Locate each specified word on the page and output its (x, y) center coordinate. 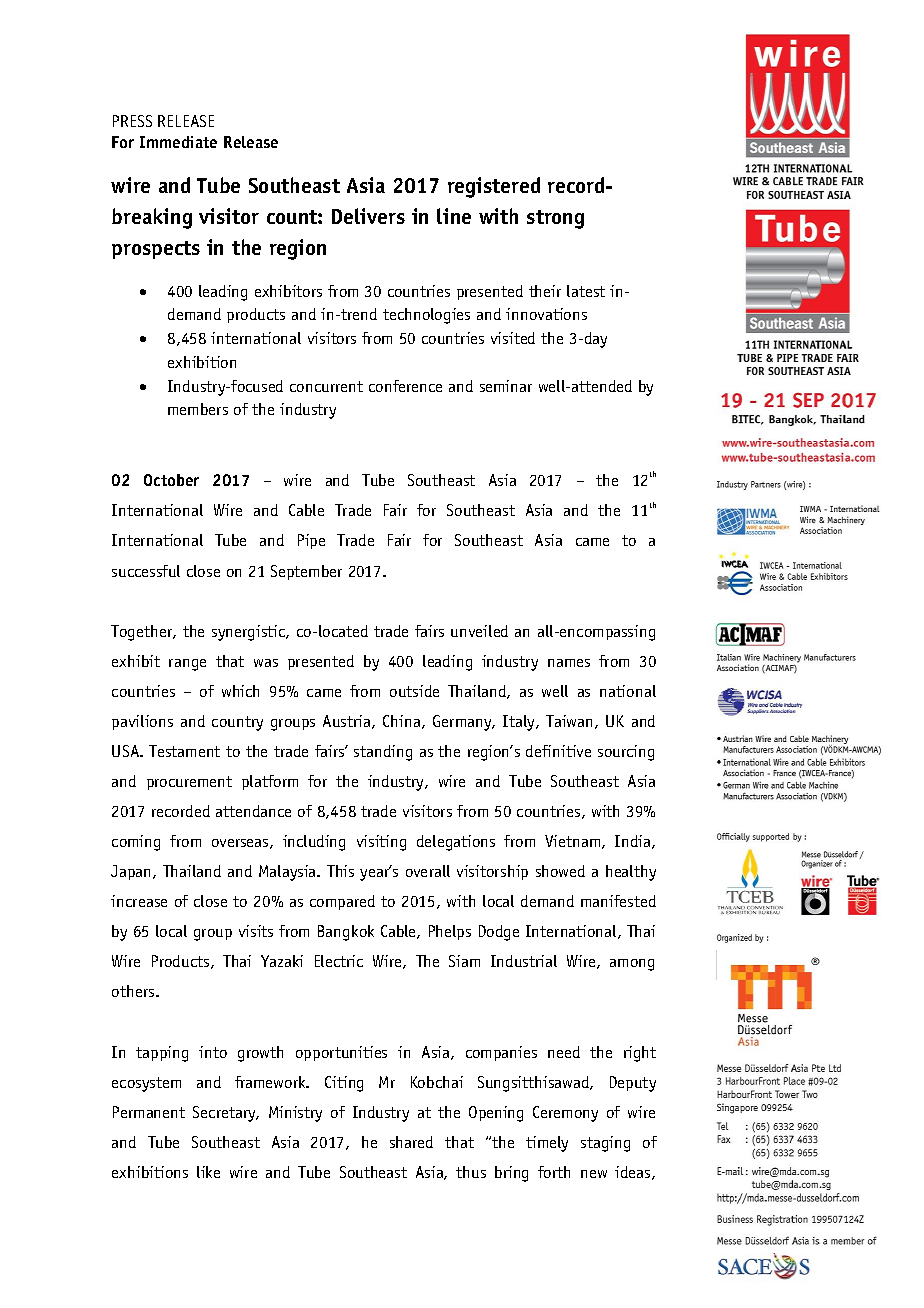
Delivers (368, 216)
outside (414, 691)
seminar (506, 386)
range (187, 665)
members (198, 409)
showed (560, 871)
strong (555, 219)
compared (342, 902)
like (208, 1172)
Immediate (178, 142)
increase (139, 901)
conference (405, 386)
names (569, 663)
